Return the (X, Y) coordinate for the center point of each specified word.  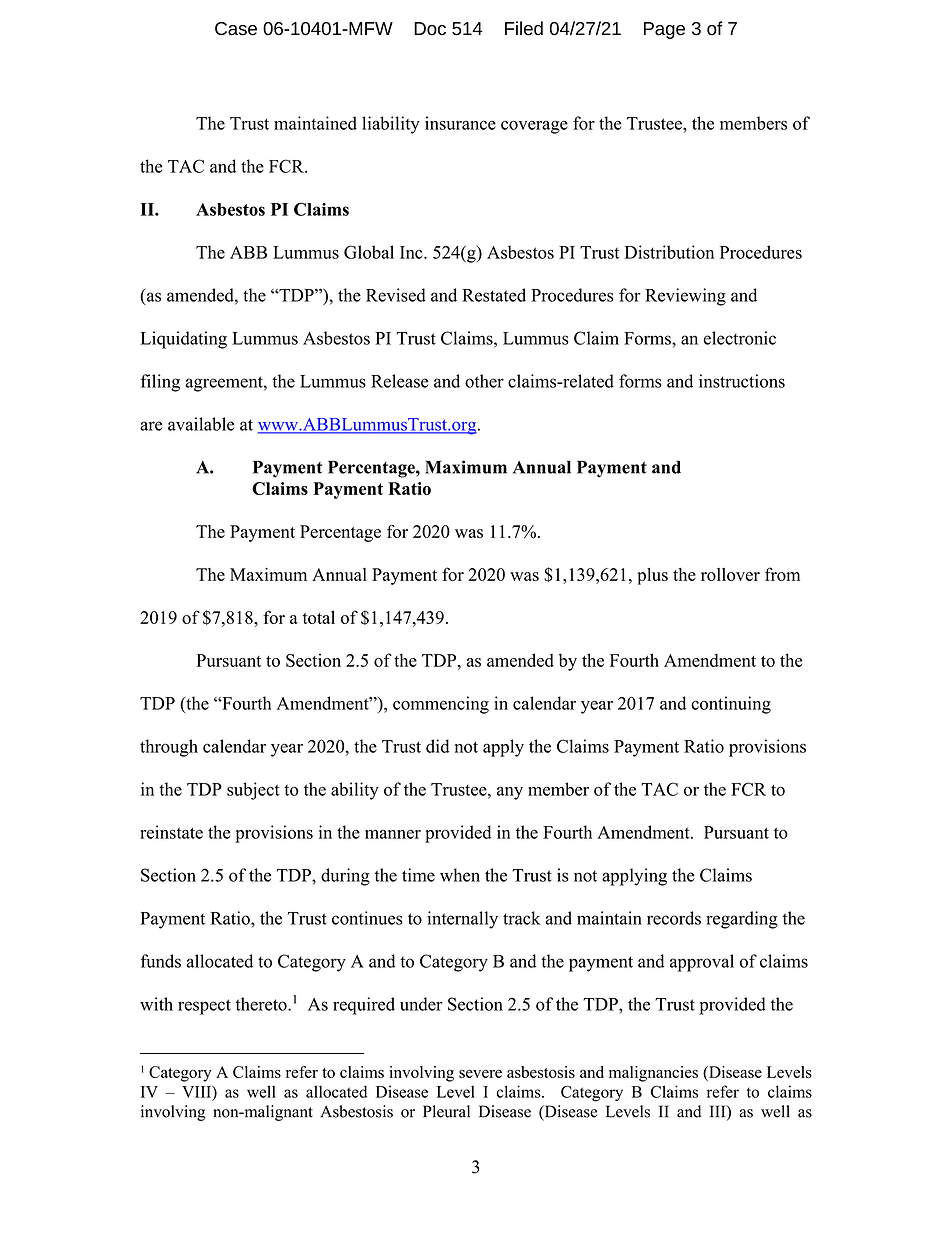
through (169, 748)
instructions (742, 381)
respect (204, 1007)
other (484, 381)
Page (664, 30)
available (201, 424)
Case (236, 29)
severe (480, 1073)
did (437, 746)
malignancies (653, 1074)
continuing (731, 705)
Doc (430, 29)
